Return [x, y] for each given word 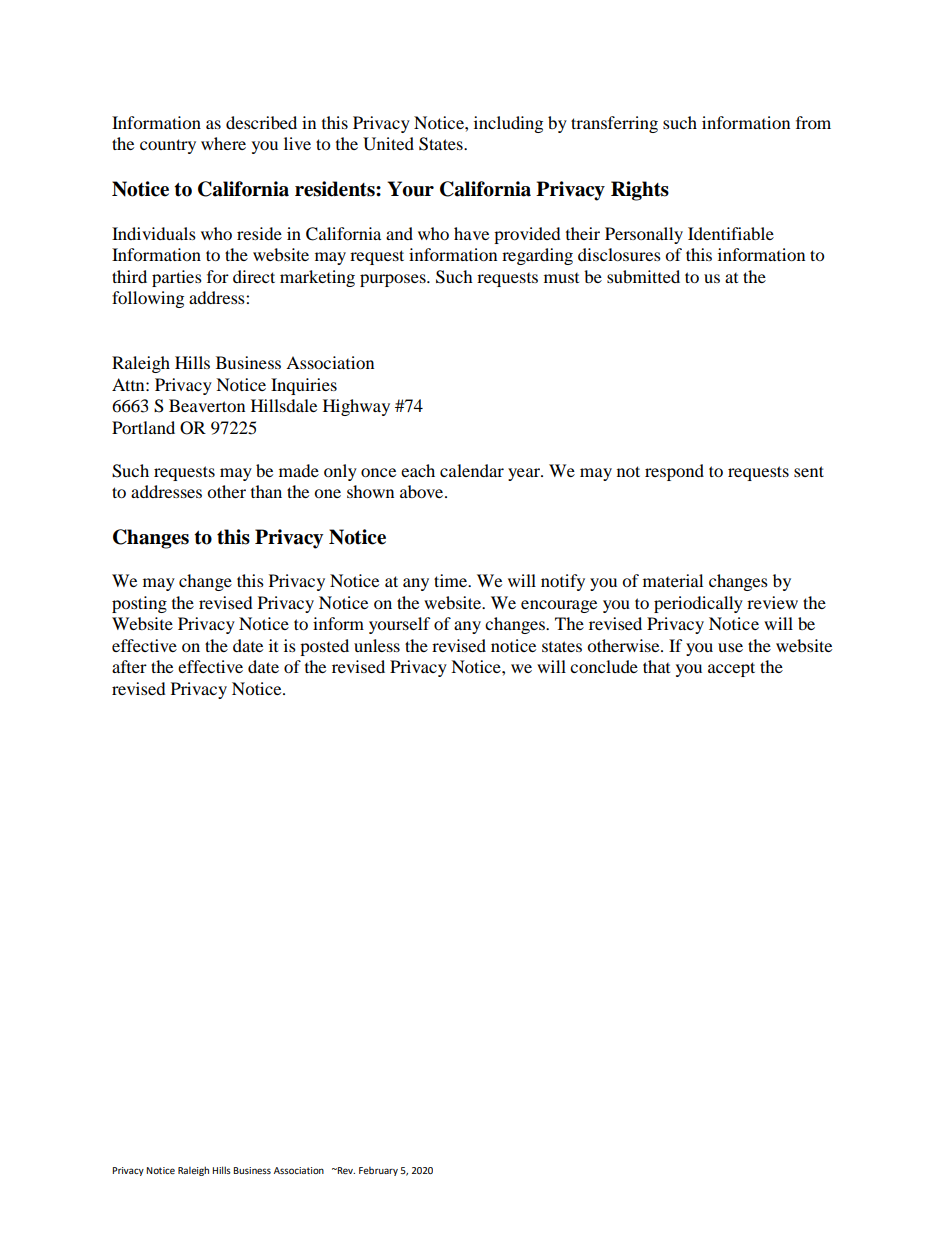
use [730, 647]
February [378, 1171]
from [813, 122]
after [129, 666]
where [223, 143]
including [508, 124]
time [452, 580]
